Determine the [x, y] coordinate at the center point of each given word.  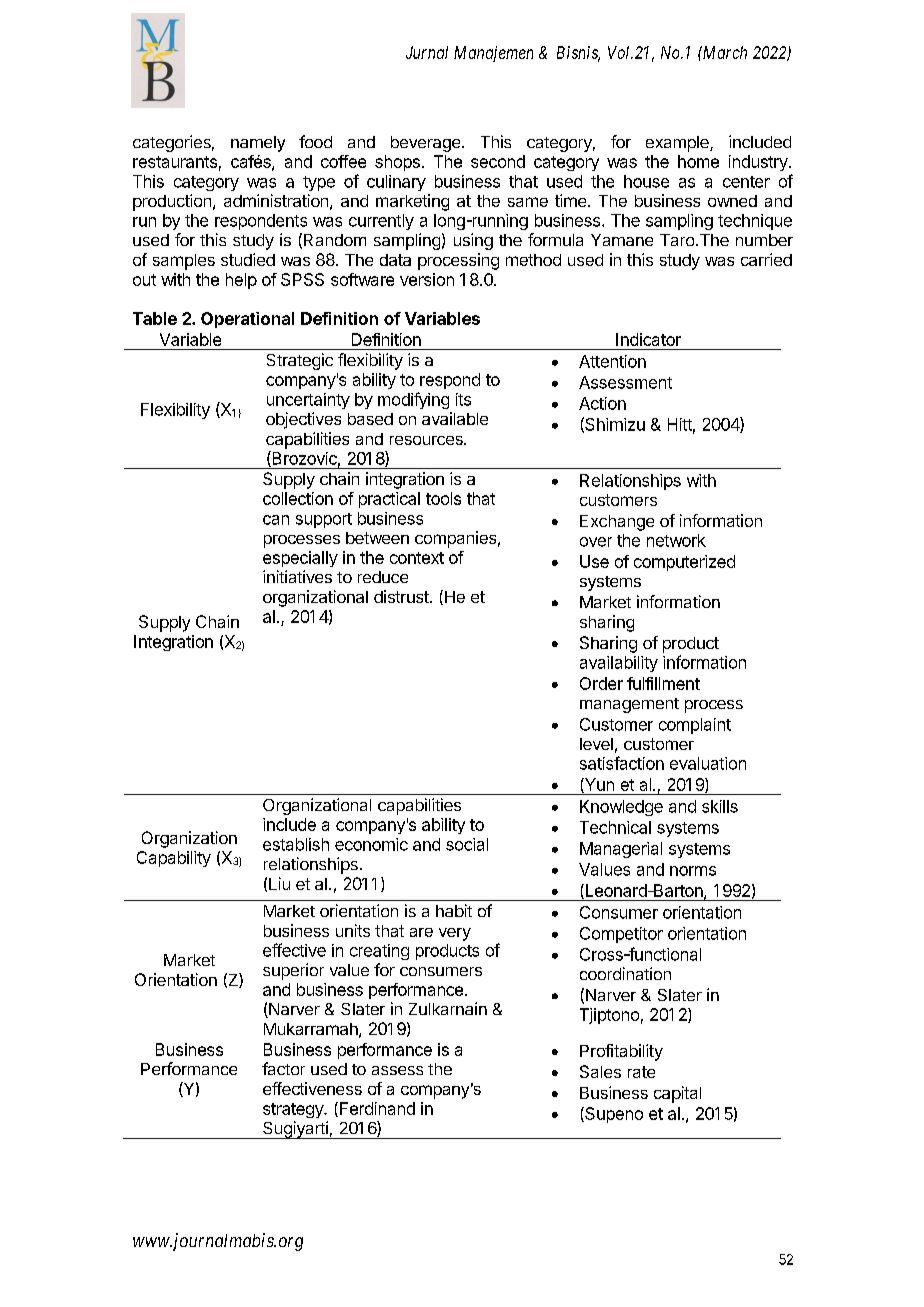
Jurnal [427, 52]
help [241, 281]
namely [258, 144]
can [276, 520]
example [678, 144]
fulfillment [663, 683]
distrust [402, 596]
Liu [279, 883]
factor [283, 1068]
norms [693, 871]
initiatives [297, 576]
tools [443, 498]
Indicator [648, 339]
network [676, 540]
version [427, 279]
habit [454, 910]
